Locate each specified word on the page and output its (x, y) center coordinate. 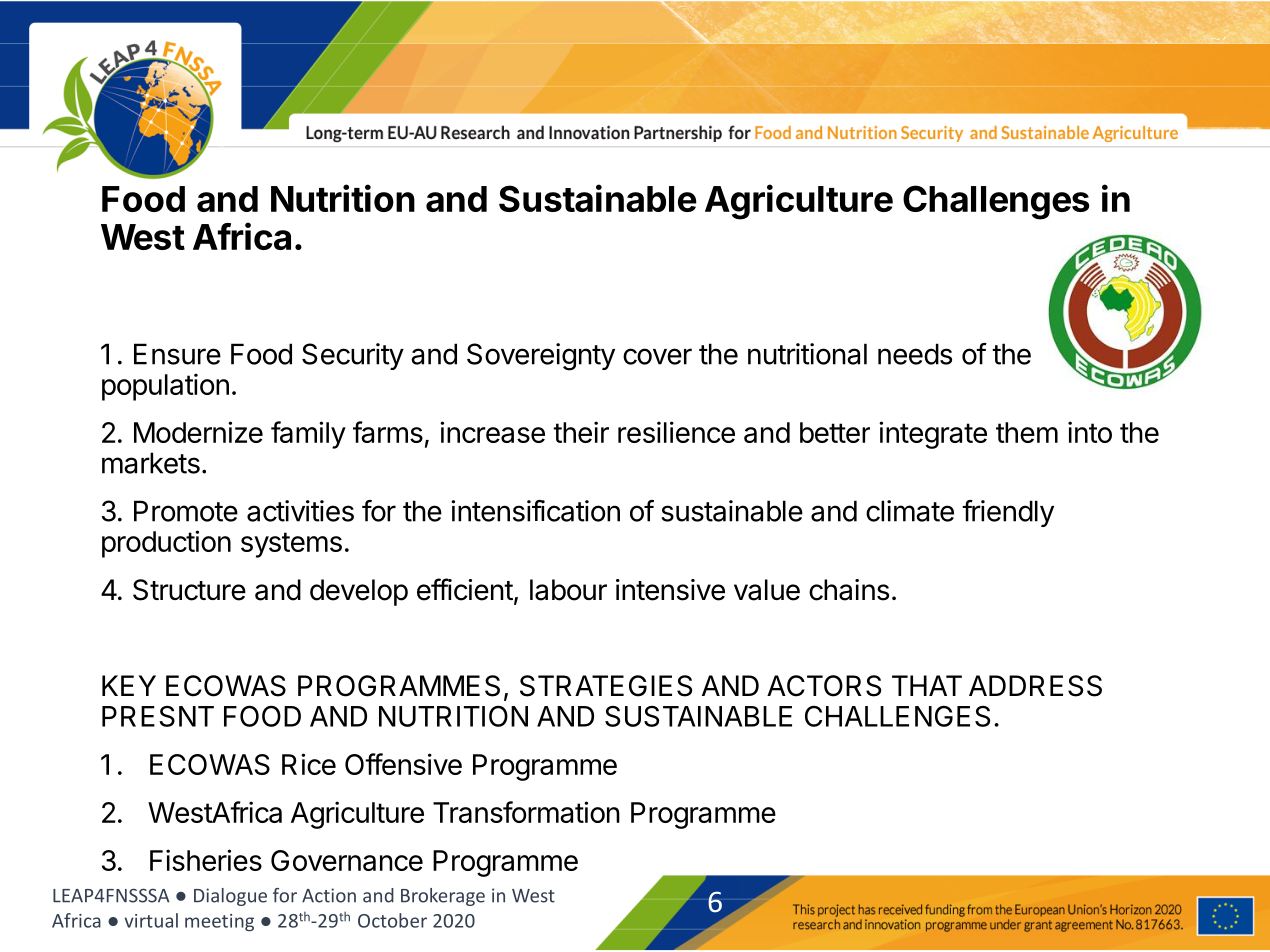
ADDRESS (1035, 686)
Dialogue (230, 897)
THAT (927, 685)
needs (915, 354)
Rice (309, 764)
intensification (535, 511)
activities (300, 511)
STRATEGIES (606, 686)
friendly (1008, 513)
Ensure (177, 354)
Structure (189, 590)
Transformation (526, 812)
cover (657, 356)
